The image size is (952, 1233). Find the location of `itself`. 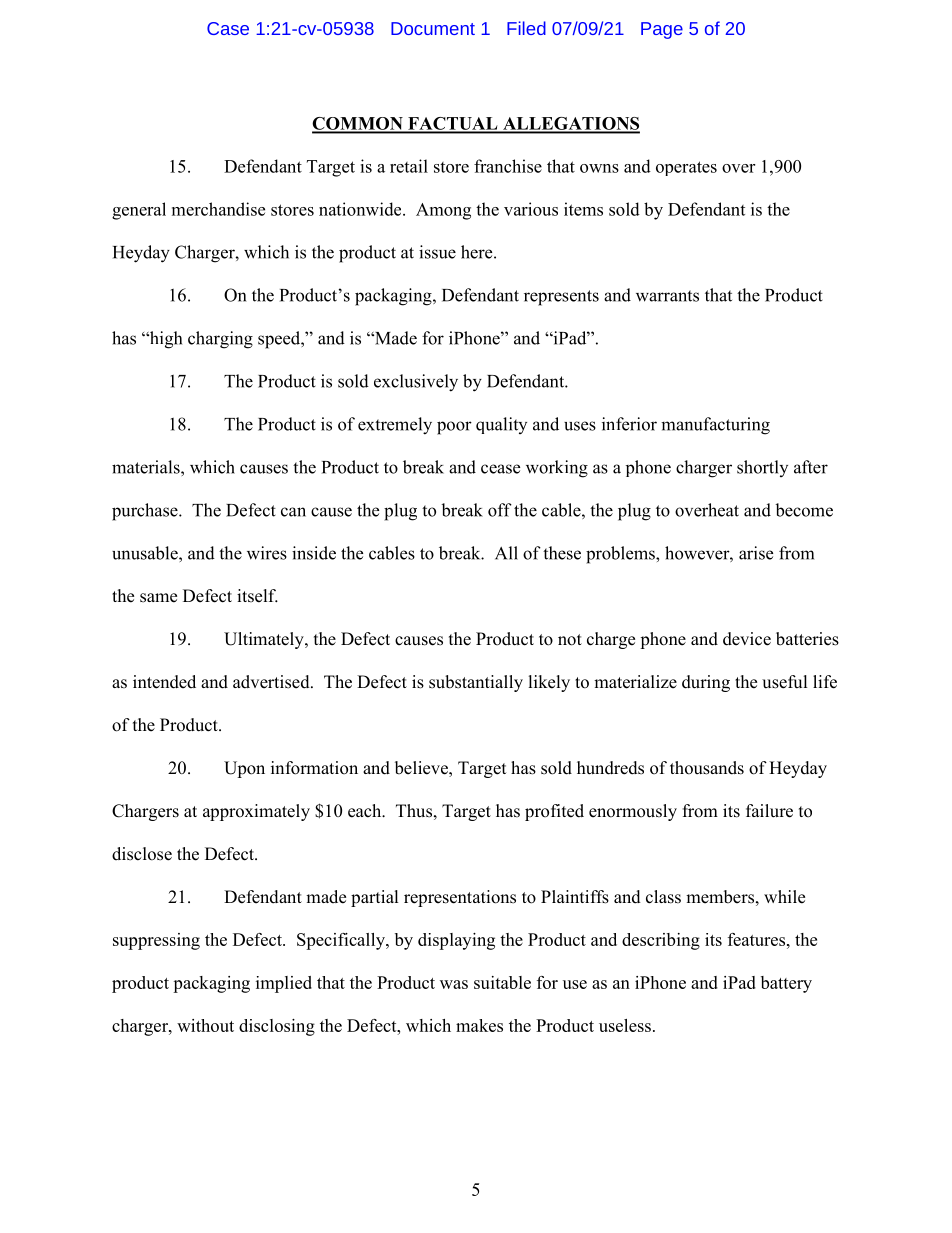

itself is located at coordinates (257, 596).
